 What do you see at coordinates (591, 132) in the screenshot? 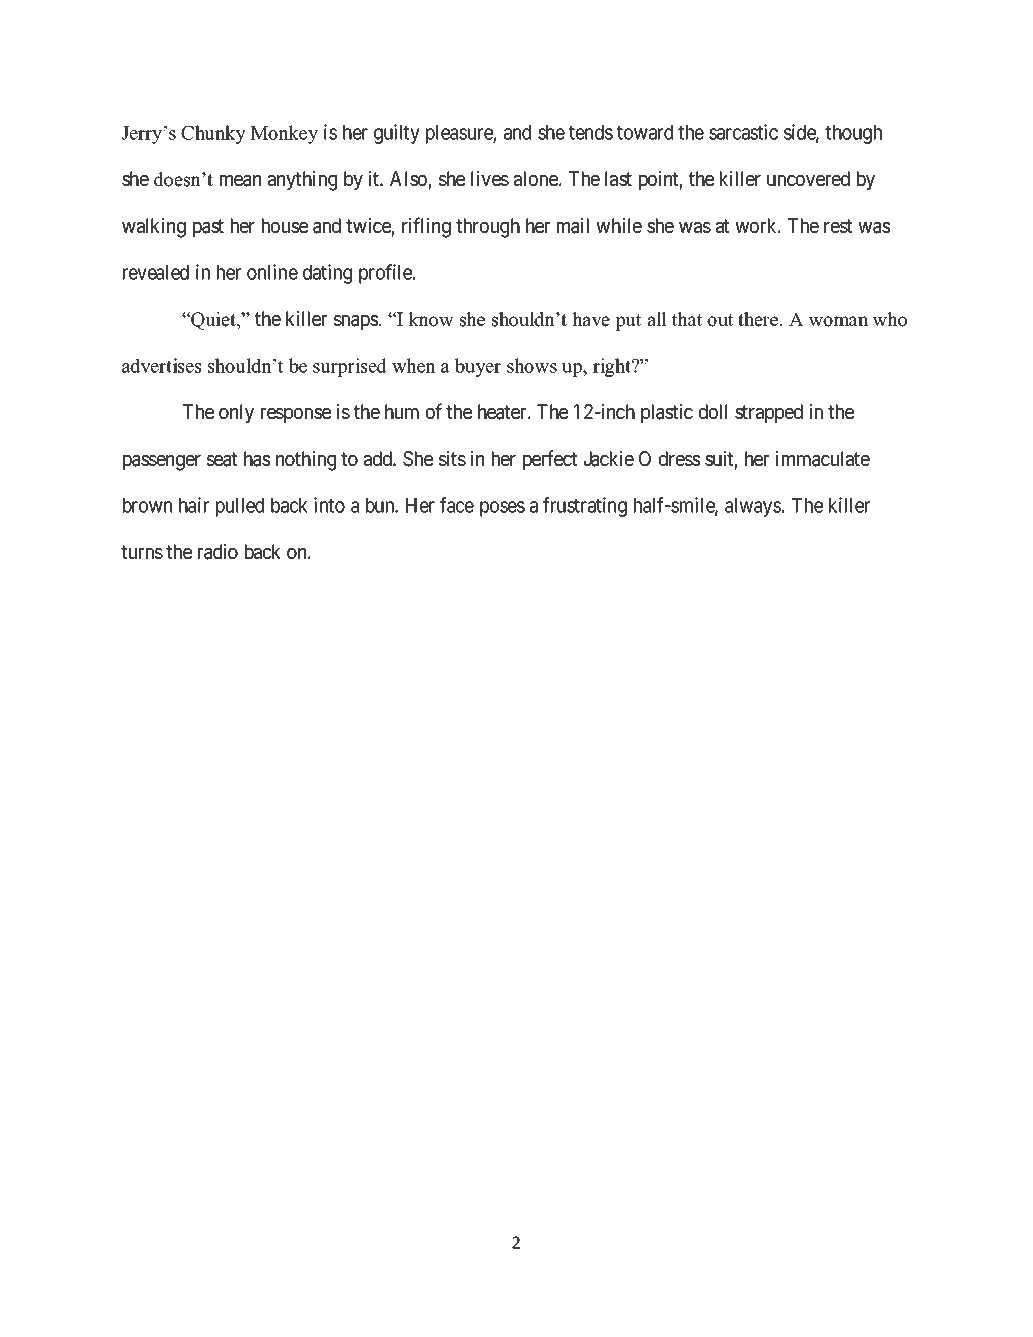
I see `tends` at bounding box center [591, 132].
